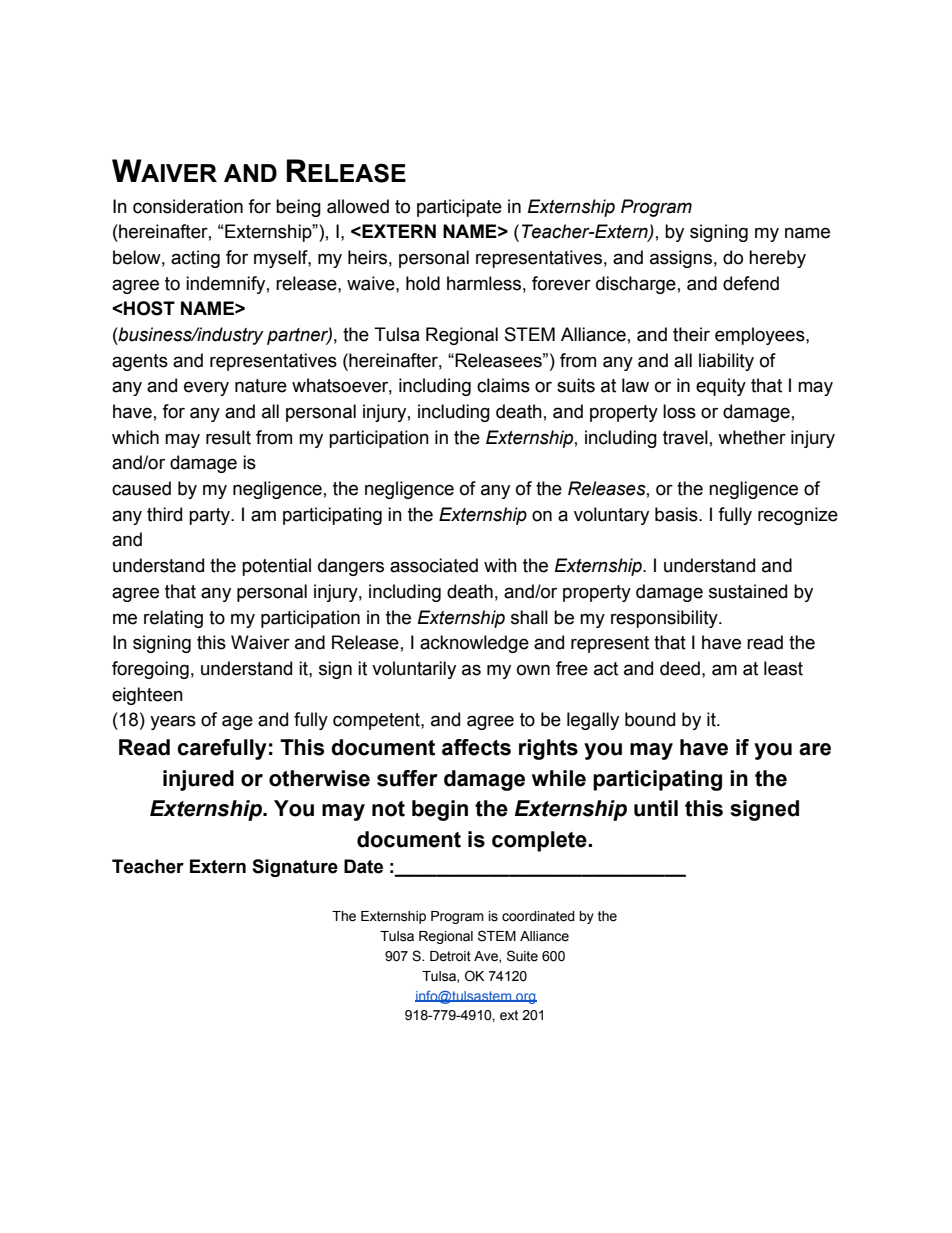 The height and width of the page is (1233, 952). What do you see at coordinates (650, 719) in the page?
I see `bound` at bounding box center [650, 719].
